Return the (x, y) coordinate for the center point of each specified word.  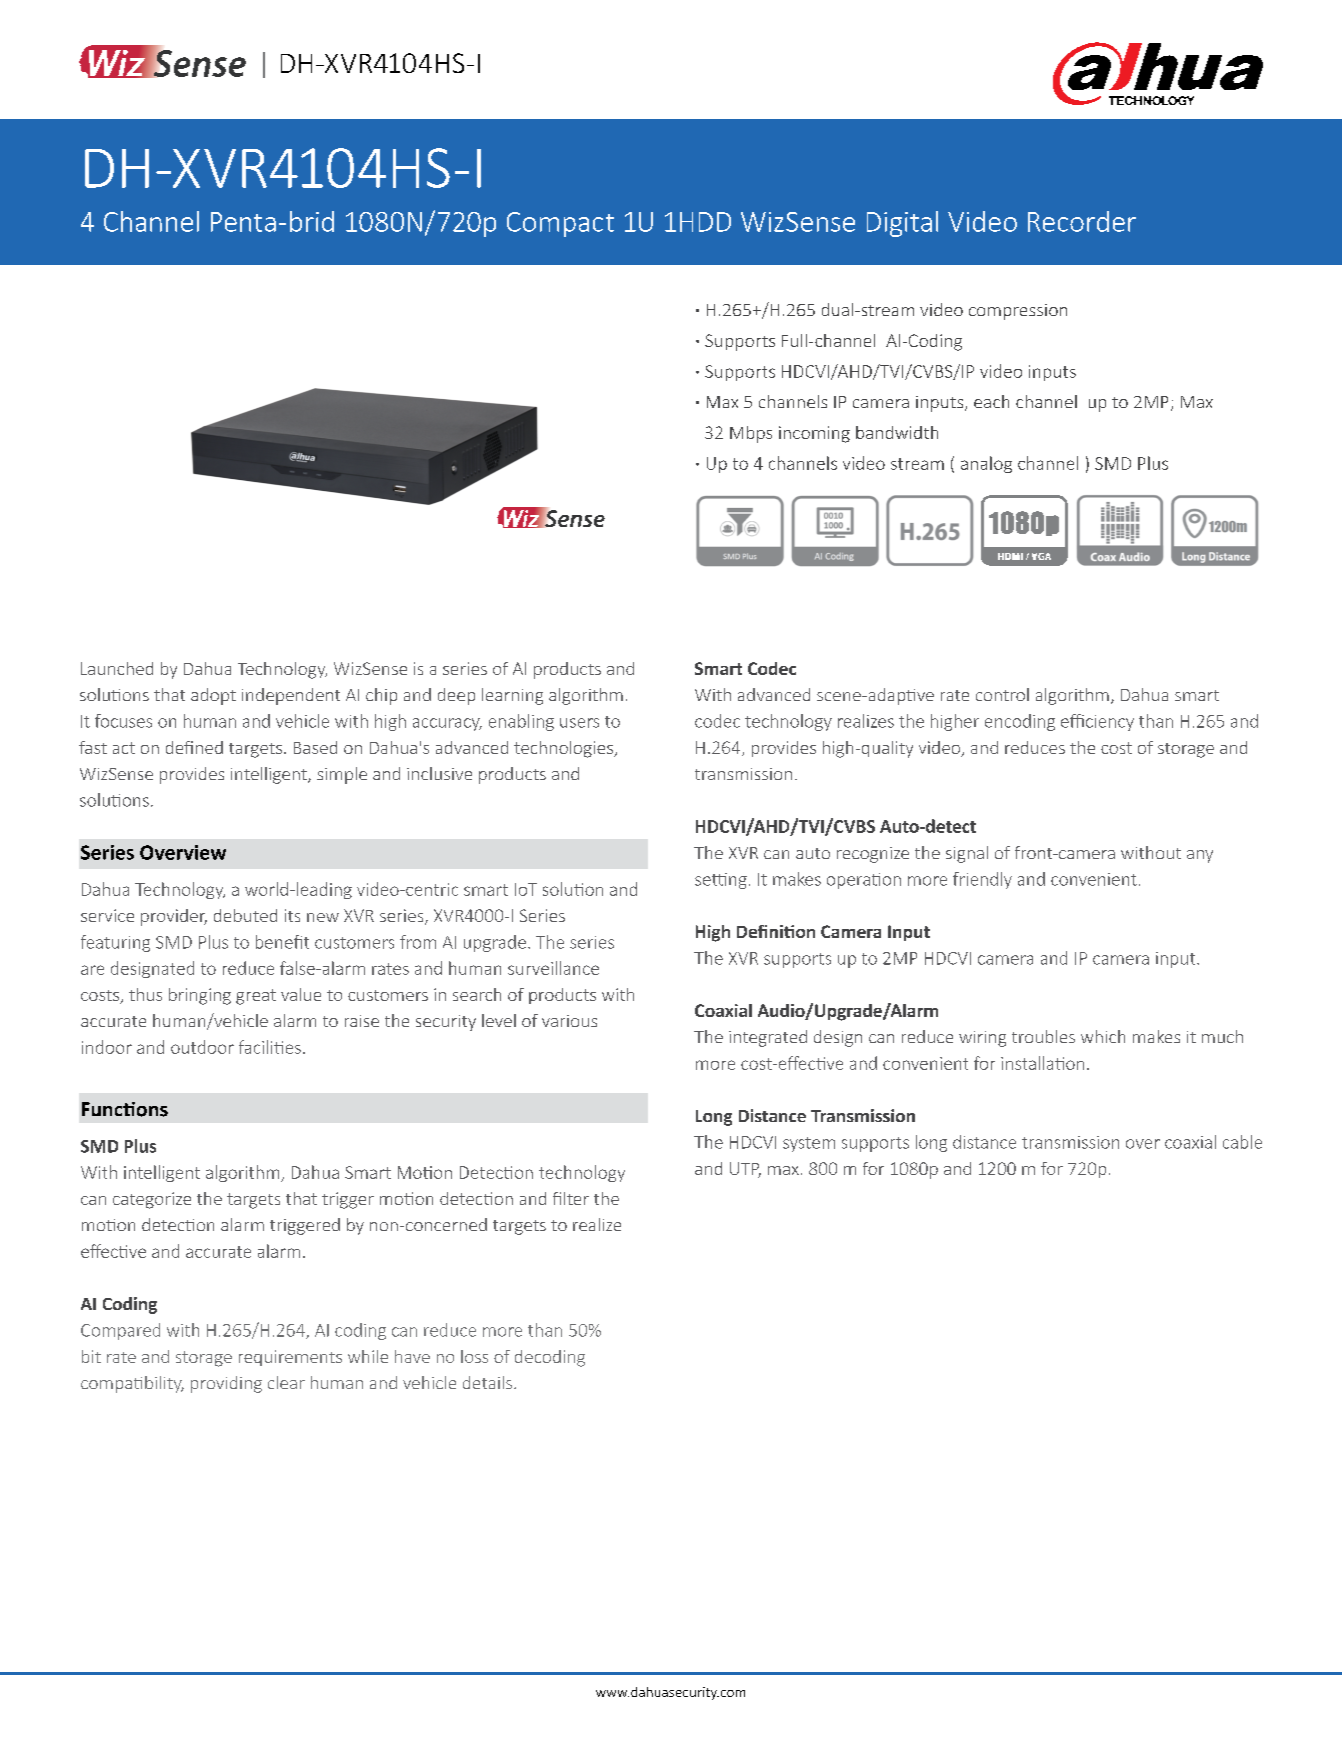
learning (512, 696)
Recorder (1082, 221)
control (1002, 694)
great (256, 997)
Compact (560, 224)
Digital (902, 224)
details (487, 1382)
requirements (290, 1358)
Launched (117, 668)
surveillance (553, 968)
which (1103, 1036)
